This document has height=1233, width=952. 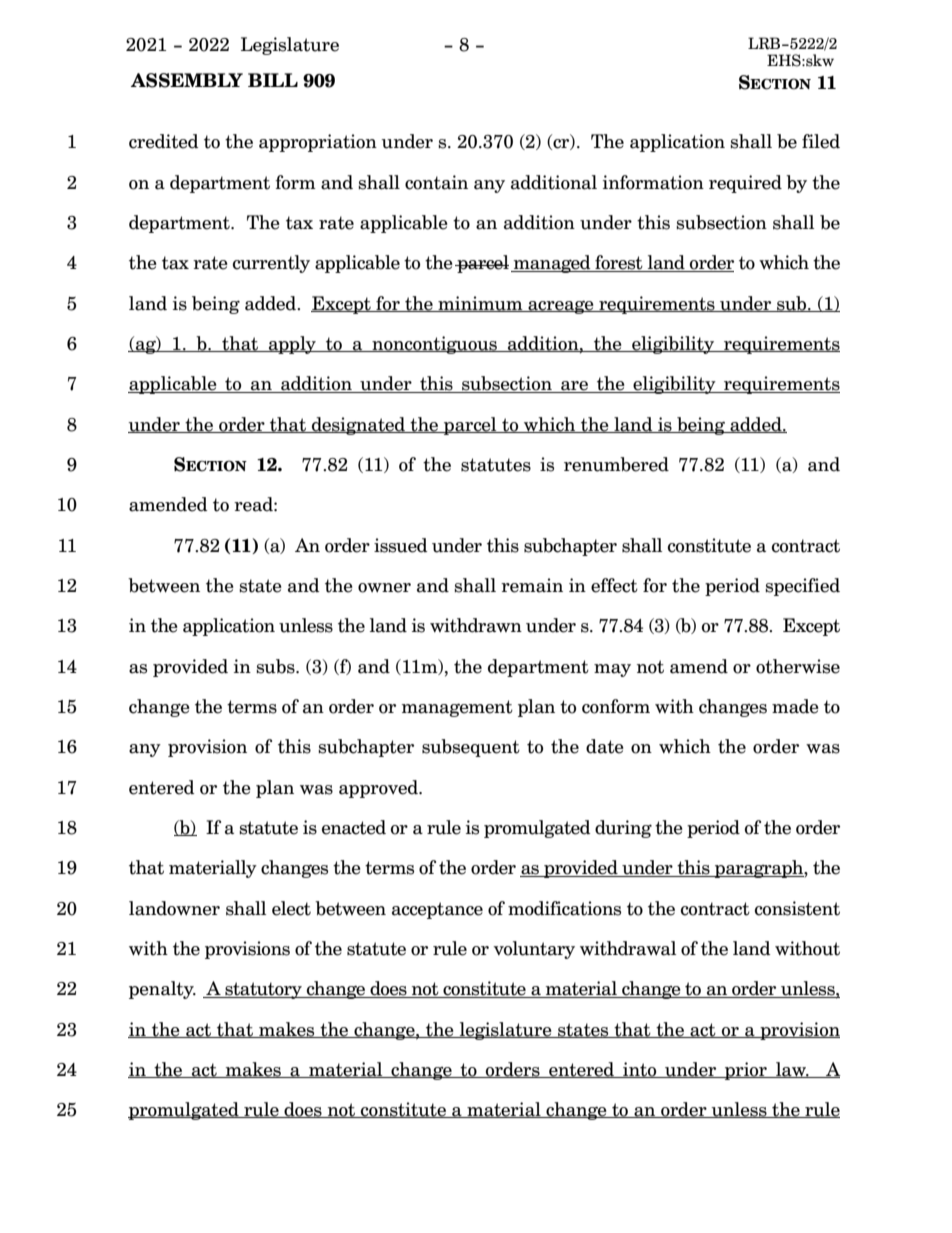 What do you see at coordinates (292, 345) in the document?
I see `apply` at bounding box center [292, 345].
